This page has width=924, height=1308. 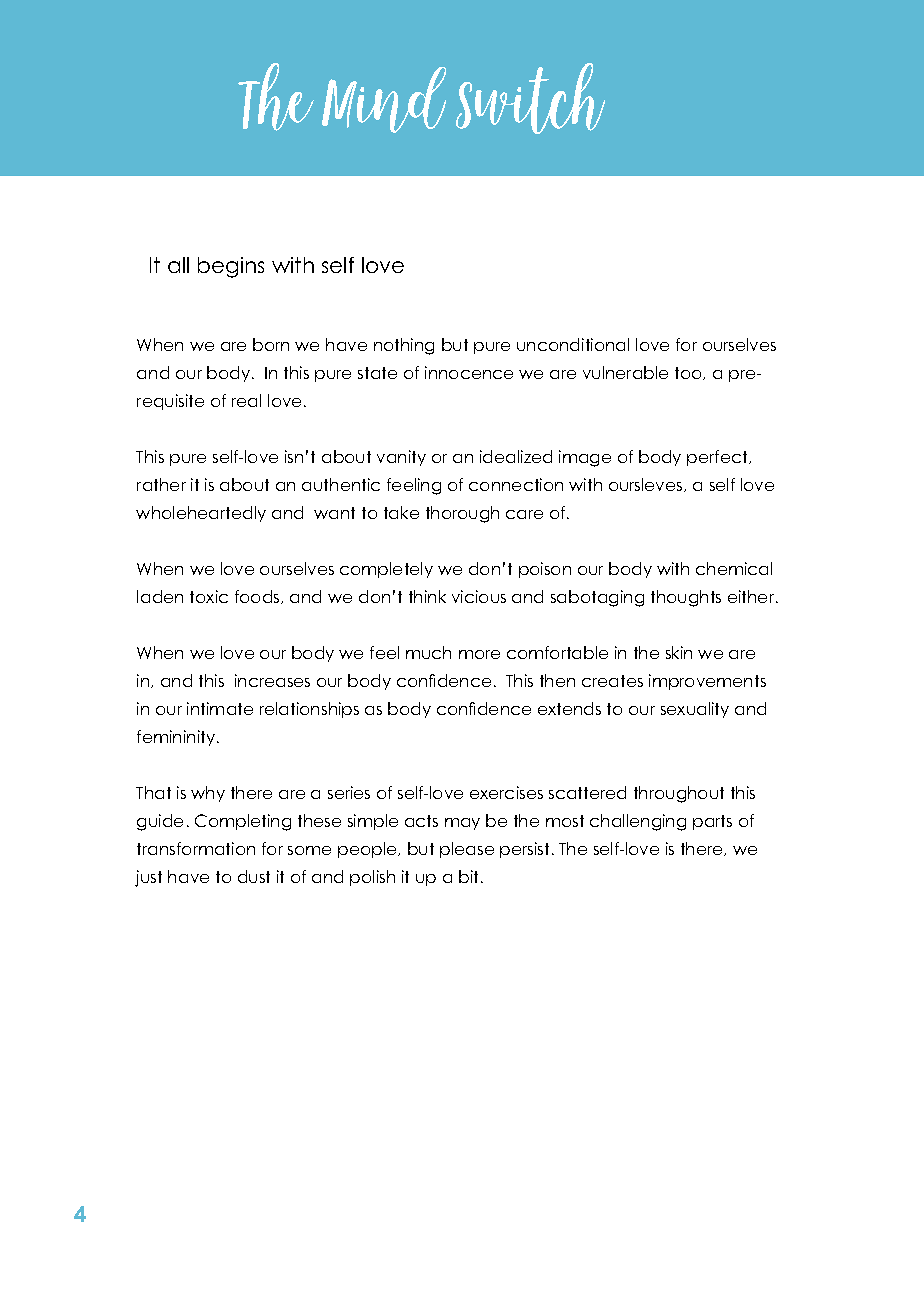 I want to click on thorough, so click(x=462, y=514).
